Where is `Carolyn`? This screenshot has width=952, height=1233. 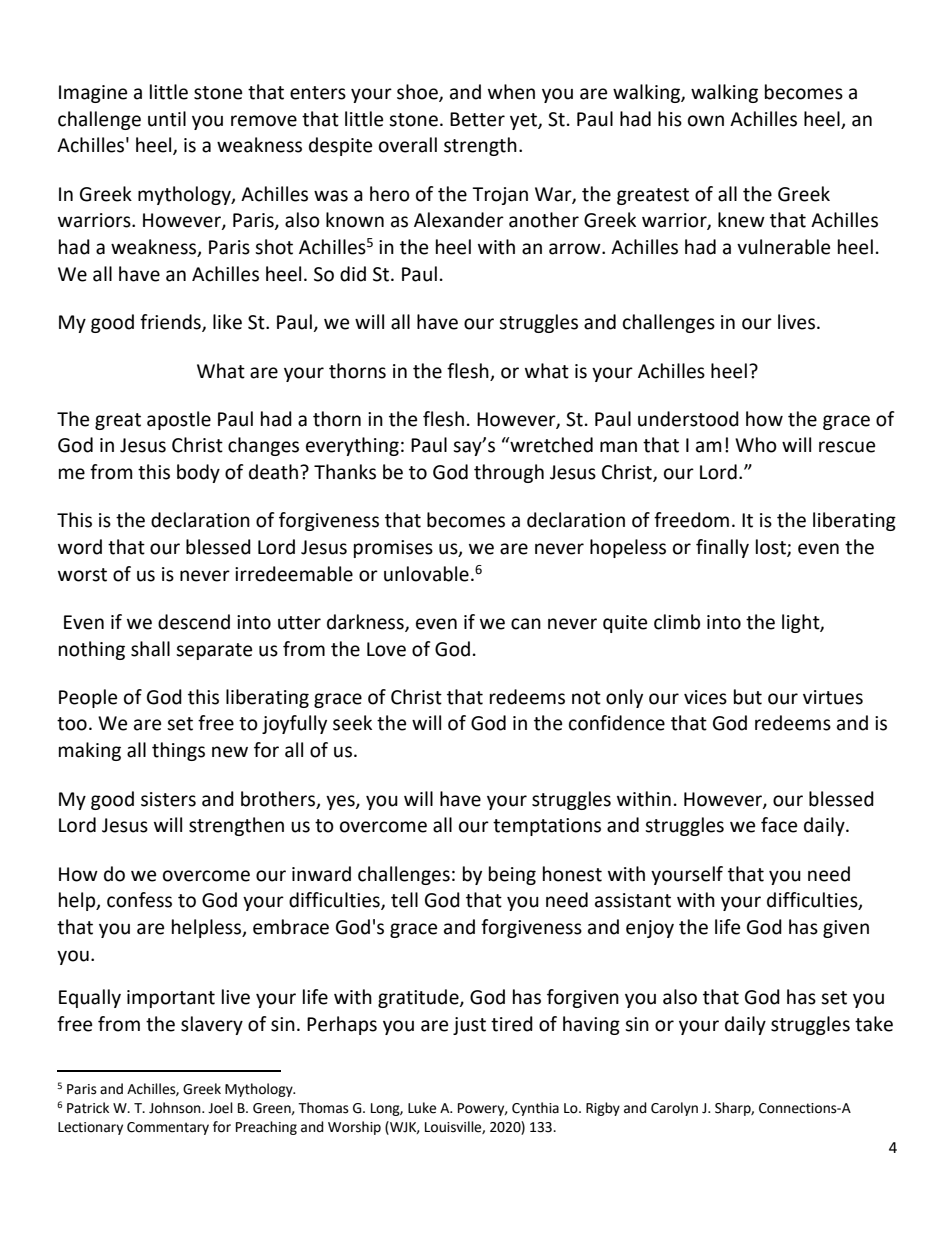
Carolyn is located at coordinates (674, 1109).
